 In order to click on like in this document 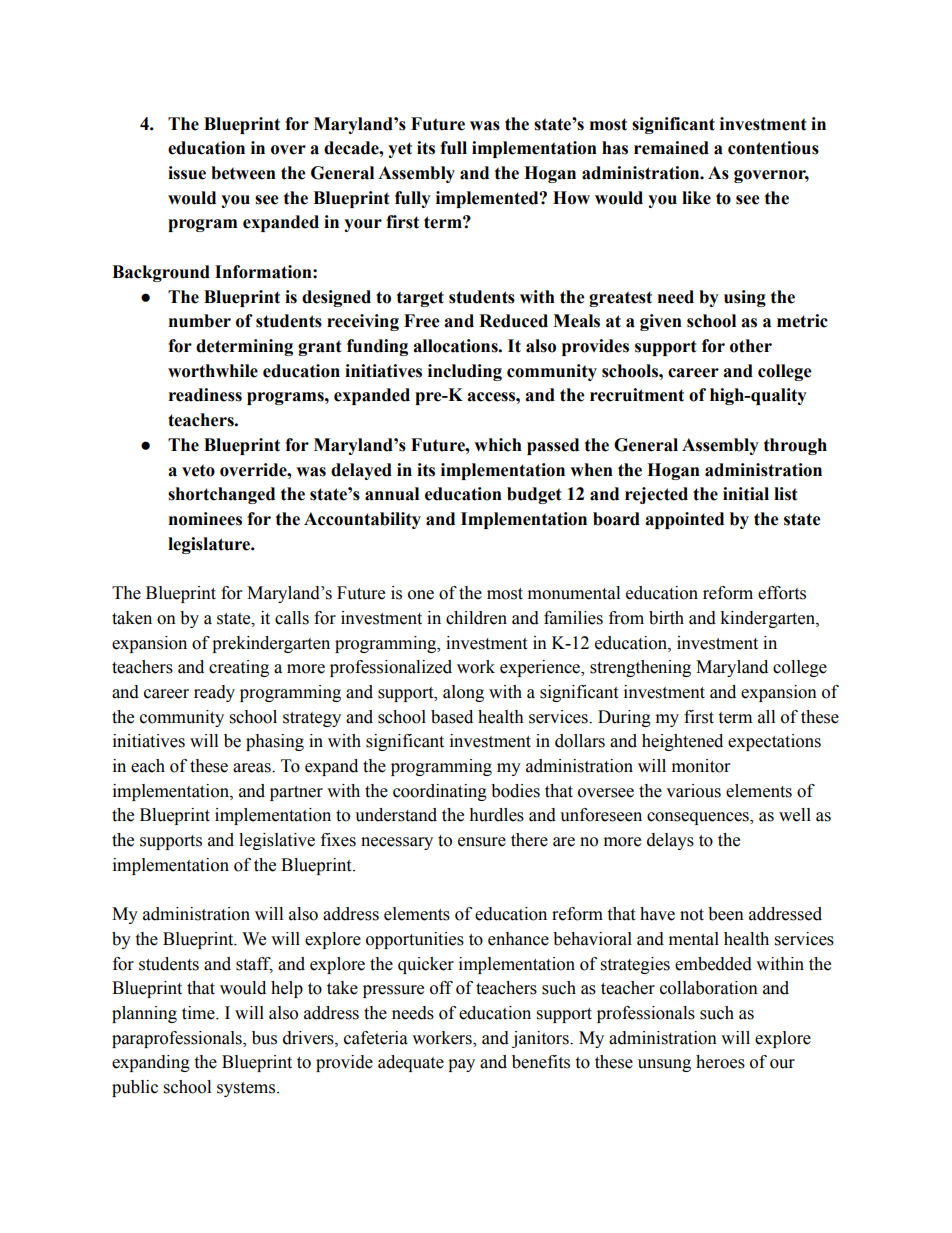, I will do `click(696, 198)`.
